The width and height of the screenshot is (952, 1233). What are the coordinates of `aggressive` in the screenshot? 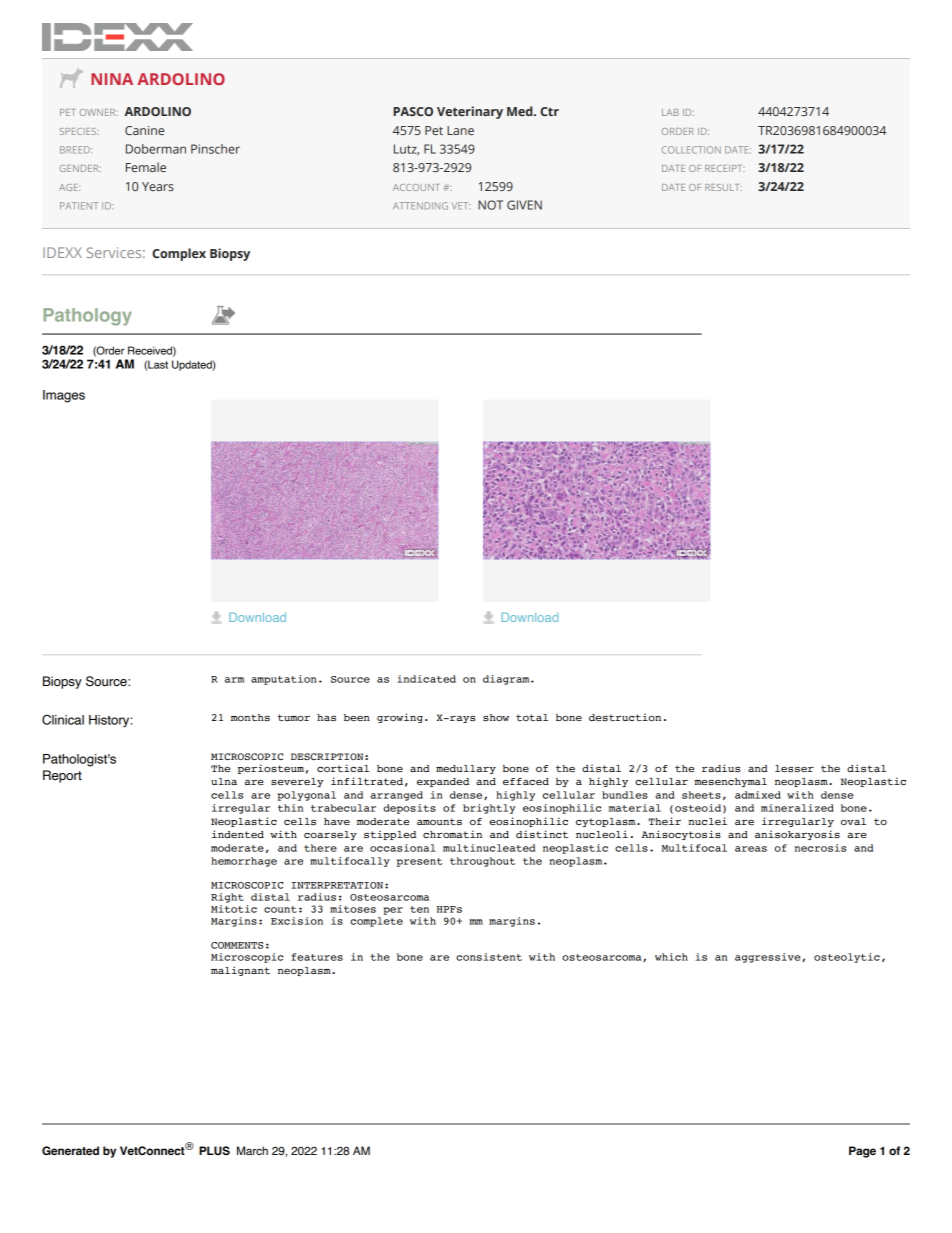 It's located at (767, 958).
